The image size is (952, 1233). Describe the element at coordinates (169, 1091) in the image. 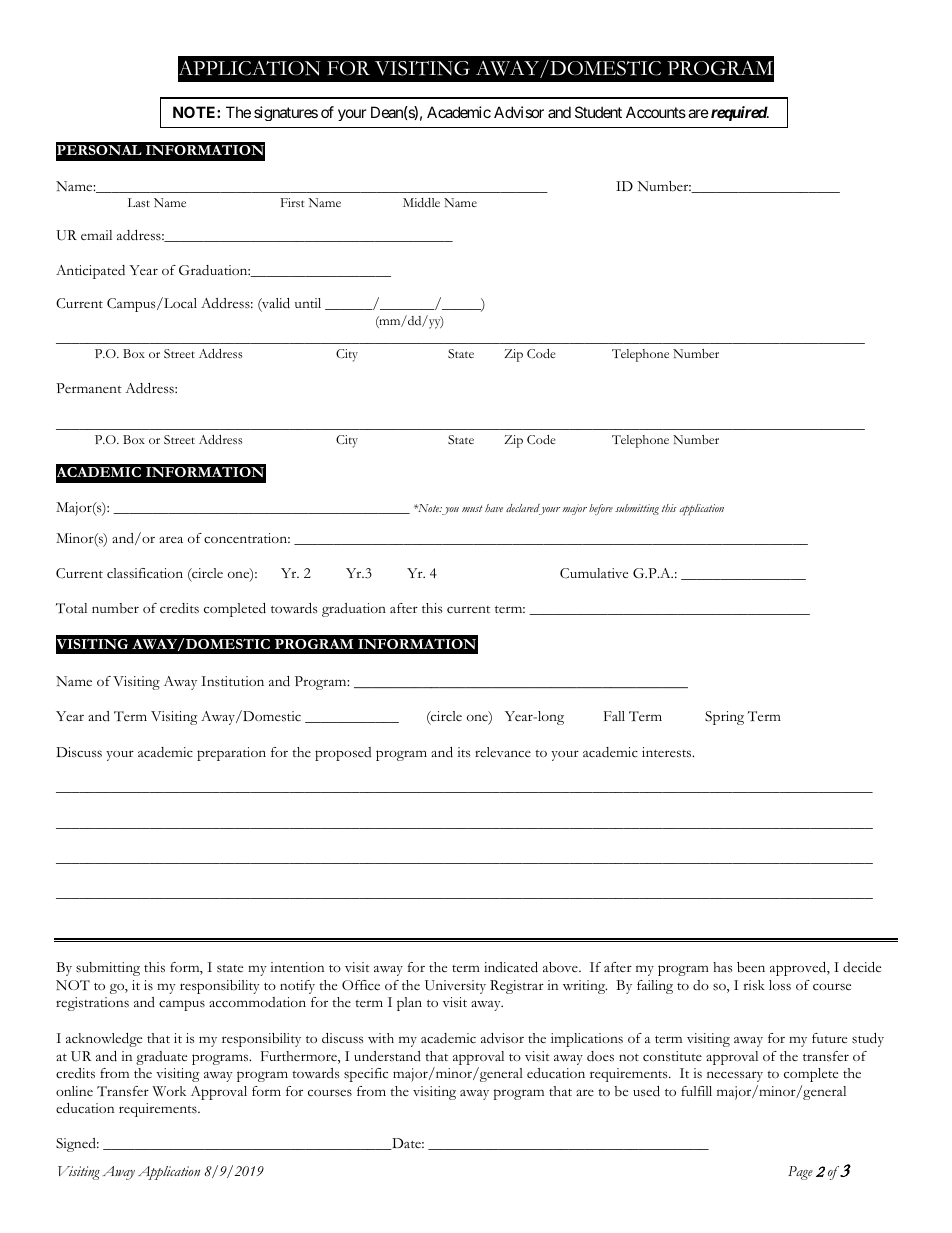

I see `Work` at that location.
